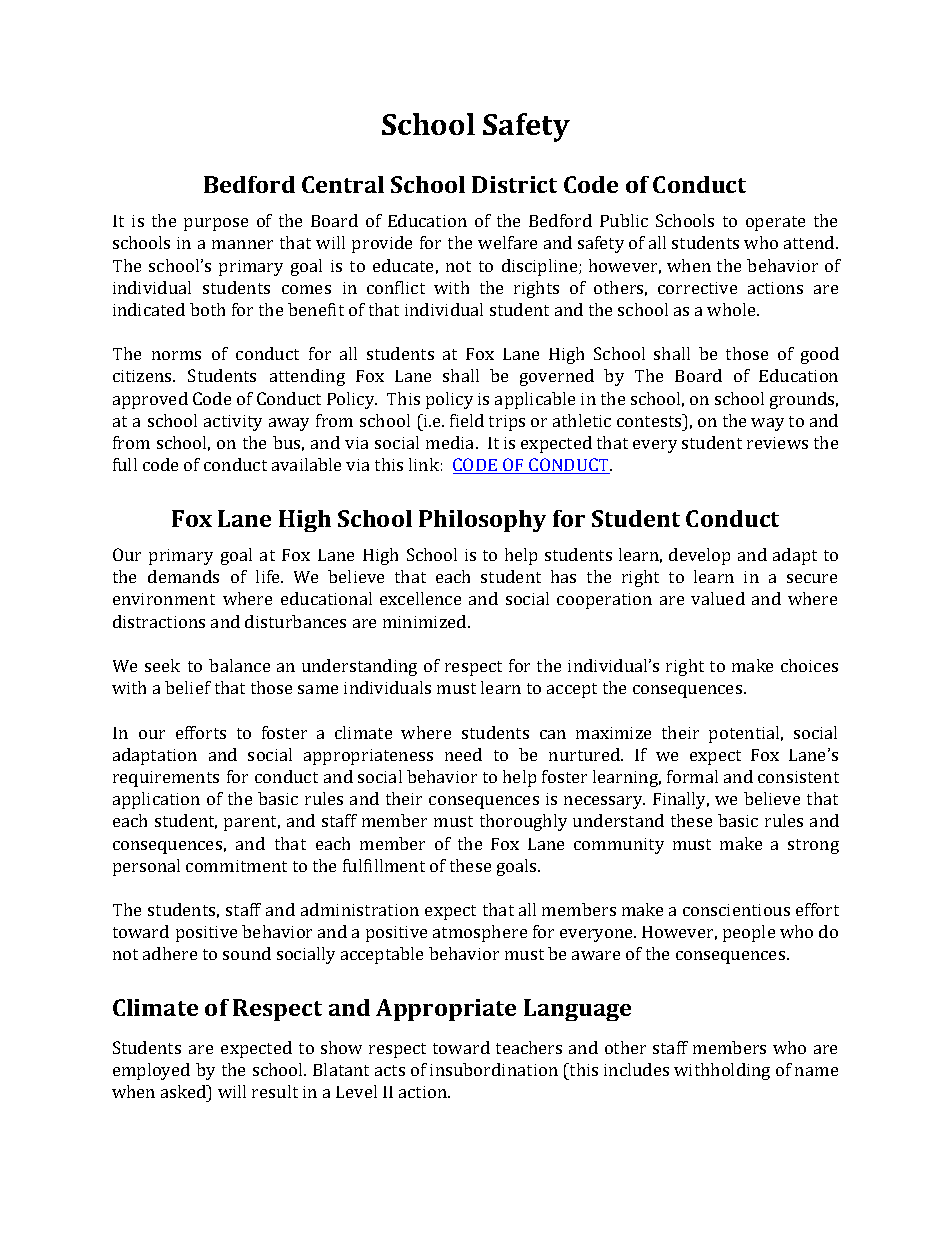 This screenshot has width=952, height=1233. What do you see at coordinates (523, 822) in the screenshot?
I see `thoroughly` at bounding box center [523, 822].
